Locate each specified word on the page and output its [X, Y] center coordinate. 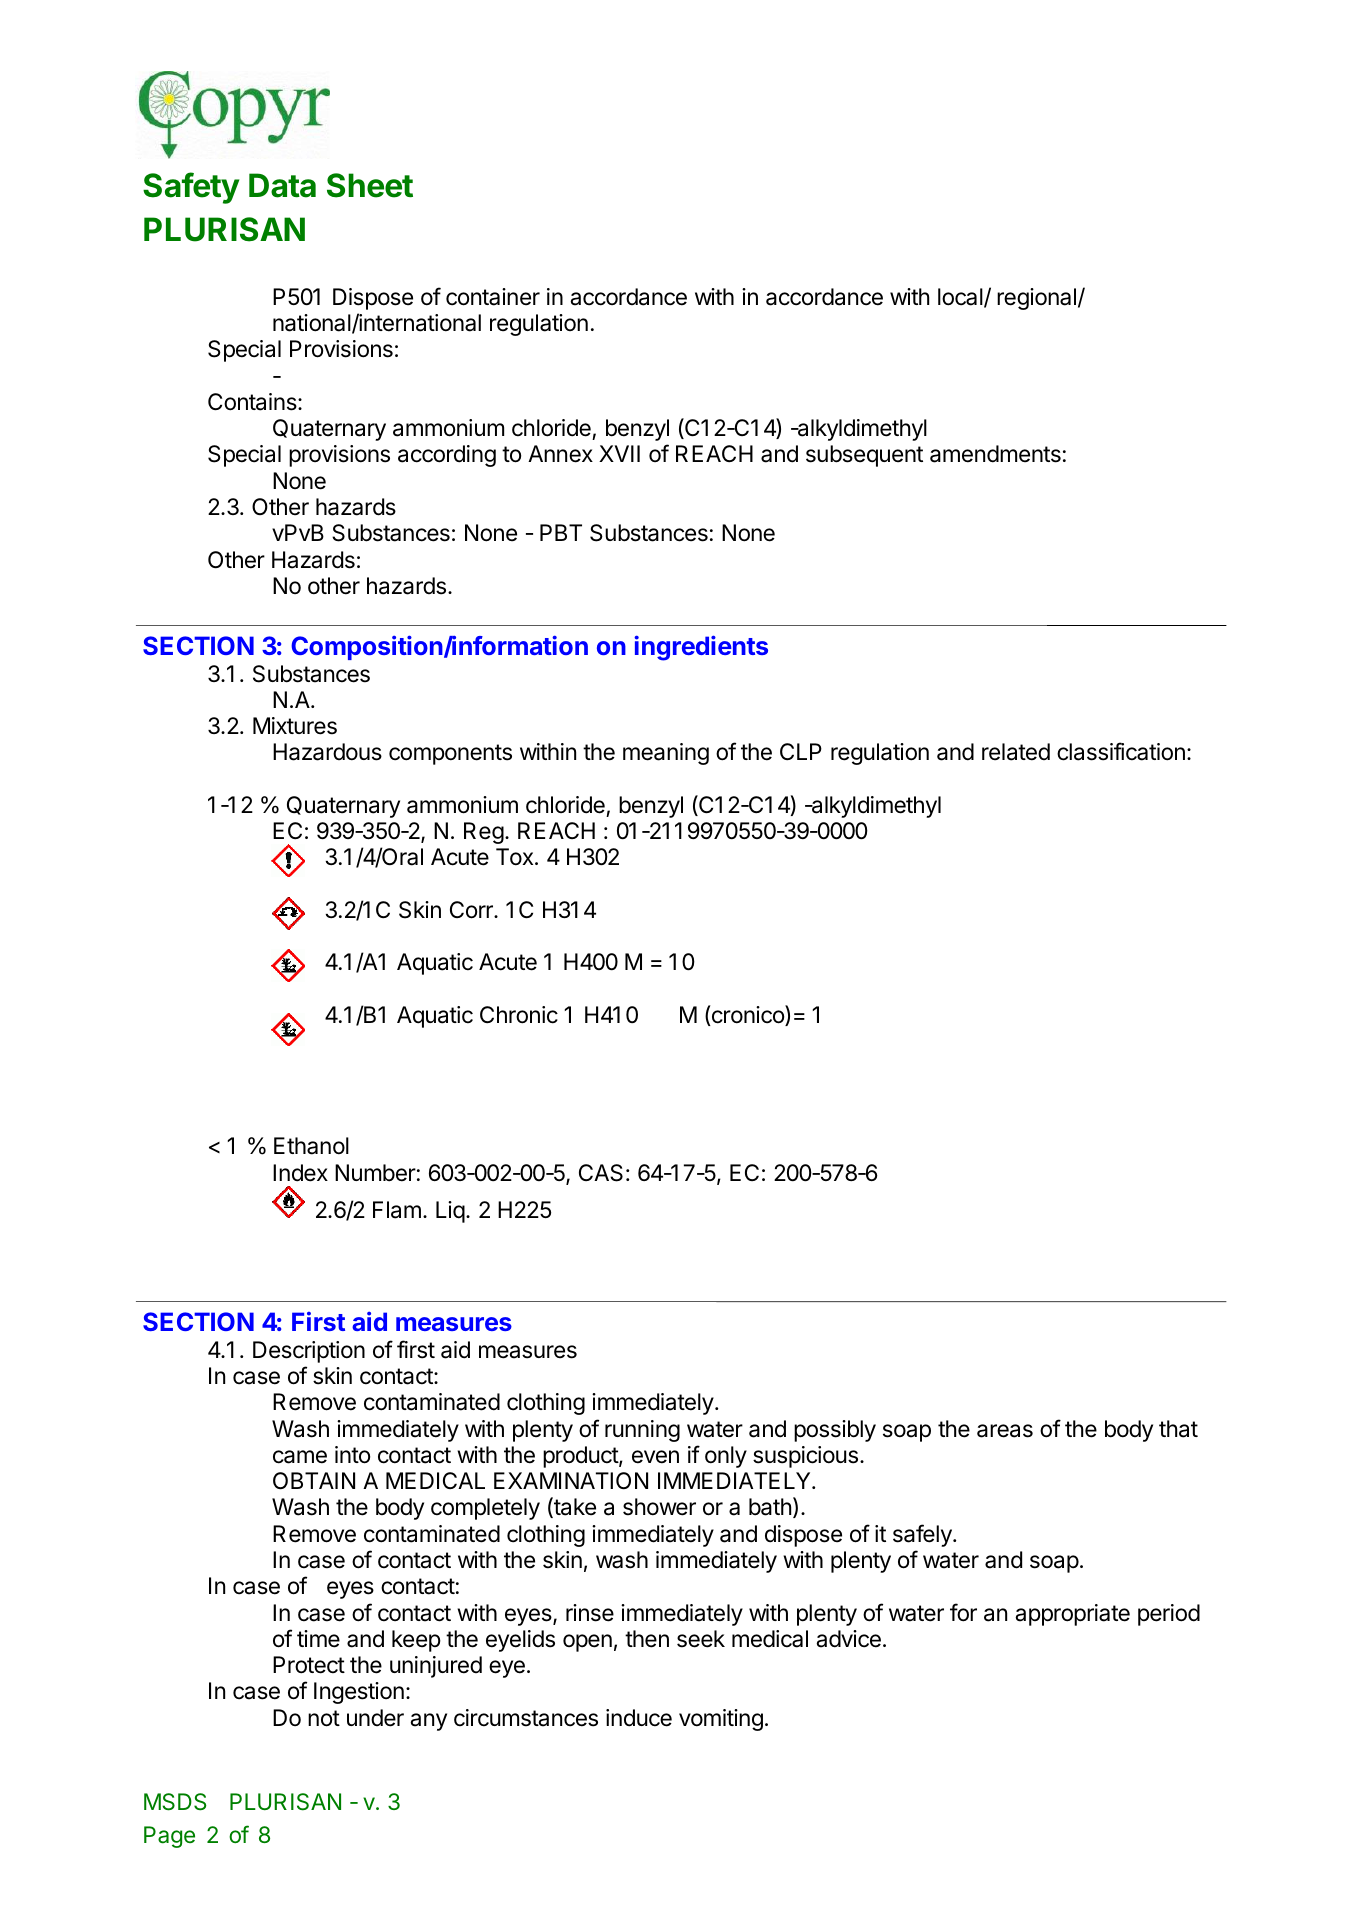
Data [282, 185]
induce [639, 1718]
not [324, 1718]
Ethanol [311, 1146]
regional [1036, 299]
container [493, 297]
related [1016, 752]
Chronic [519, 1015]
